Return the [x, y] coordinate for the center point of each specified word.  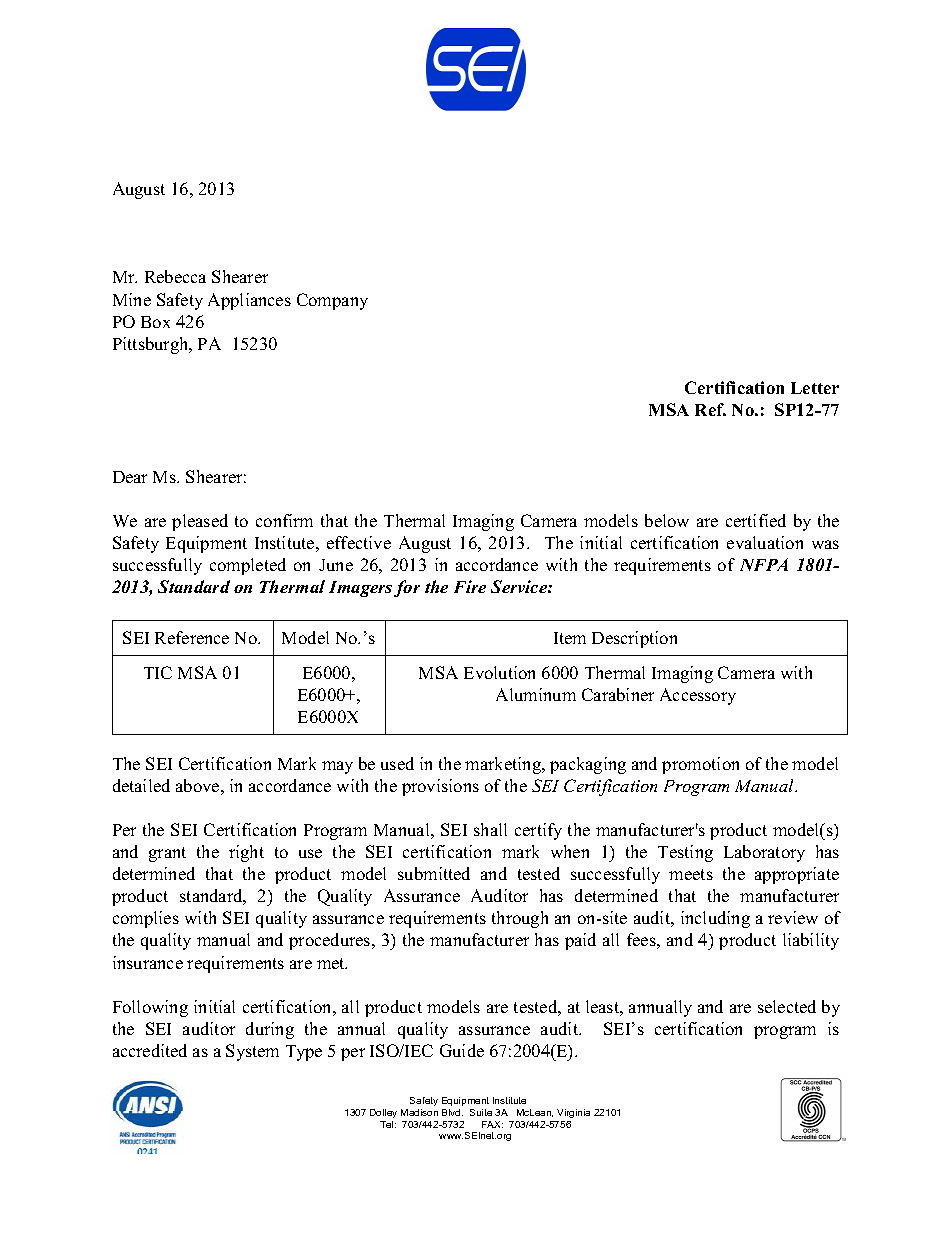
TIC [158, 672]
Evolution [499, 672]
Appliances [249, 301]
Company [332, 301]
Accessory [698, 696]
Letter [815, 388]
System [252, 1052]
